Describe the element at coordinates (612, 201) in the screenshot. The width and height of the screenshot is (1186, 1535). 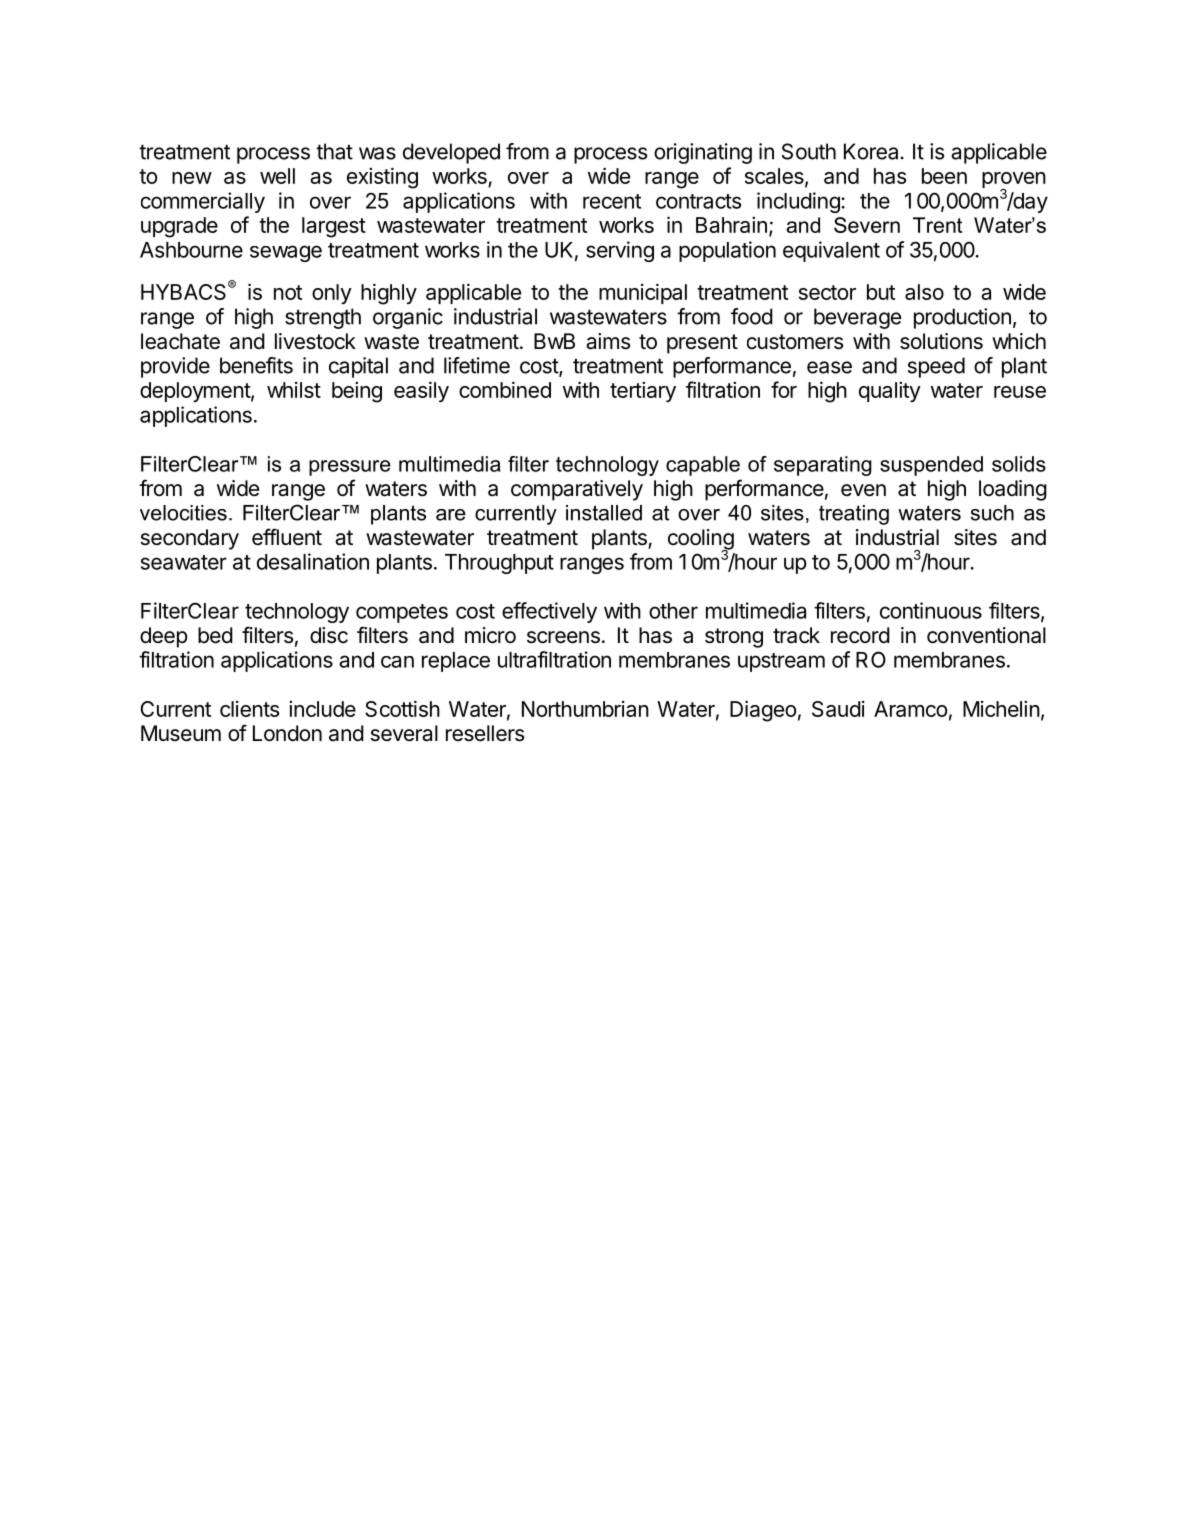
I see `recent` at that location.
